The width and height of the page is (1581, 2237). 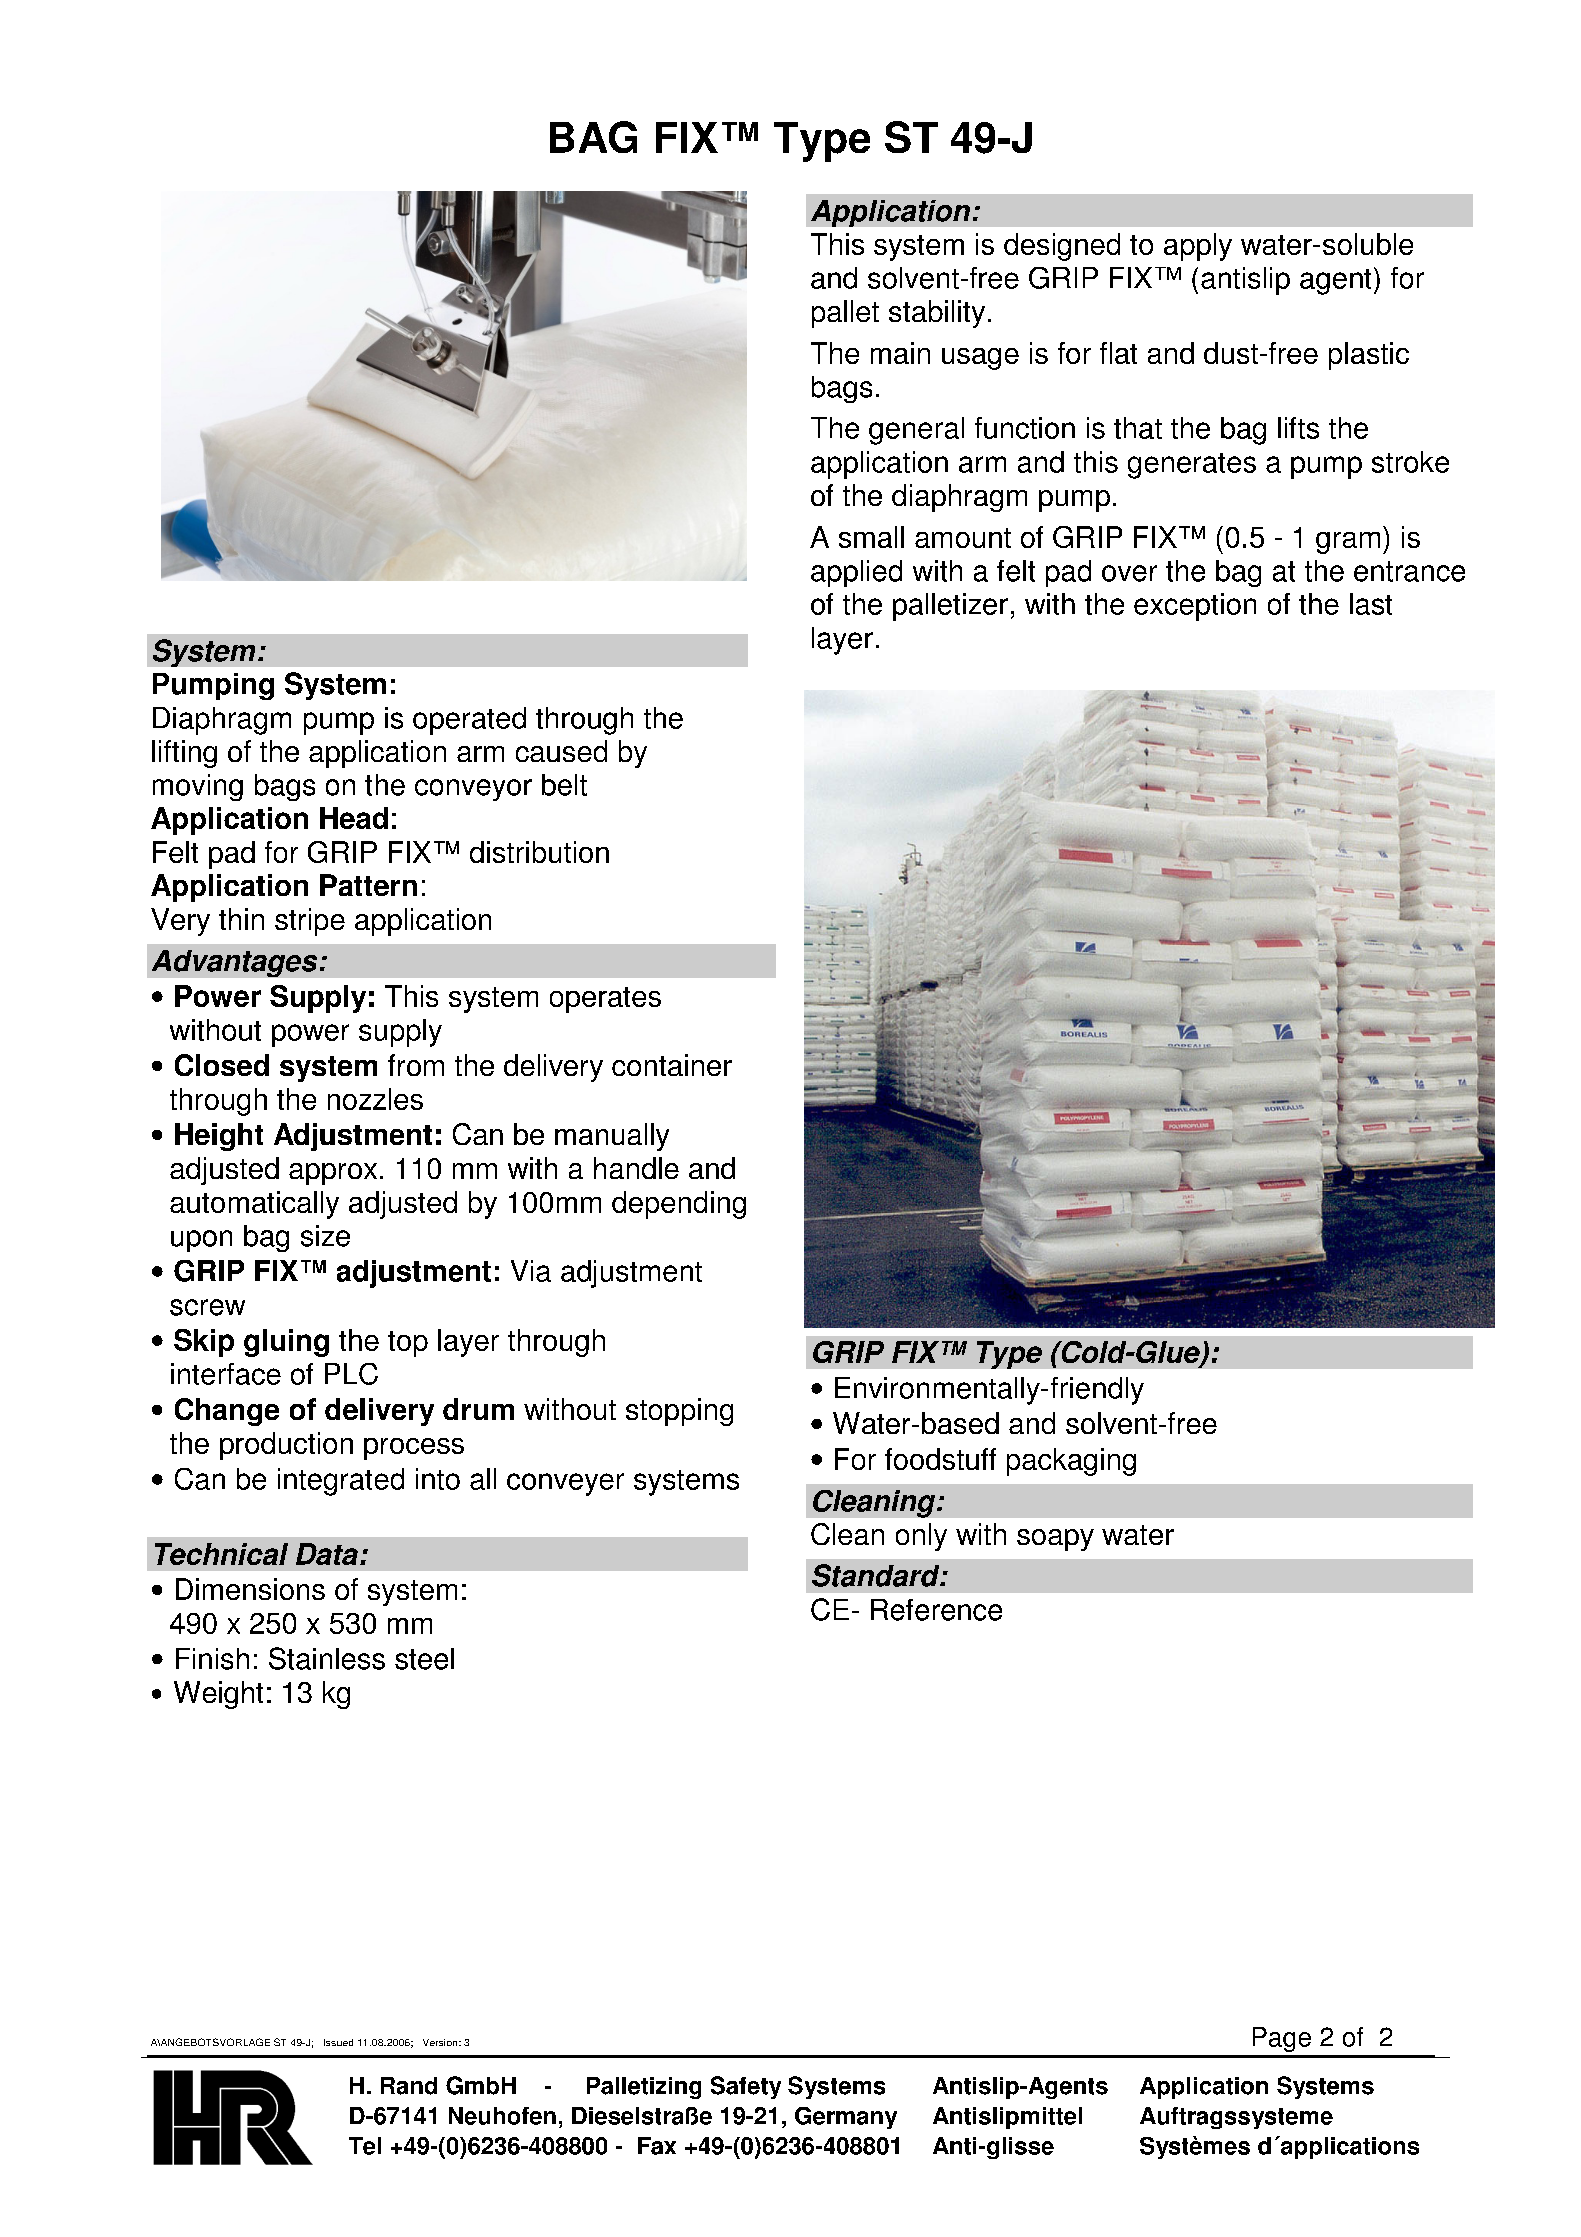 What do you see at coordinates (856, 573) in the page?
I see `applied` at bounding box center [856, 573].
